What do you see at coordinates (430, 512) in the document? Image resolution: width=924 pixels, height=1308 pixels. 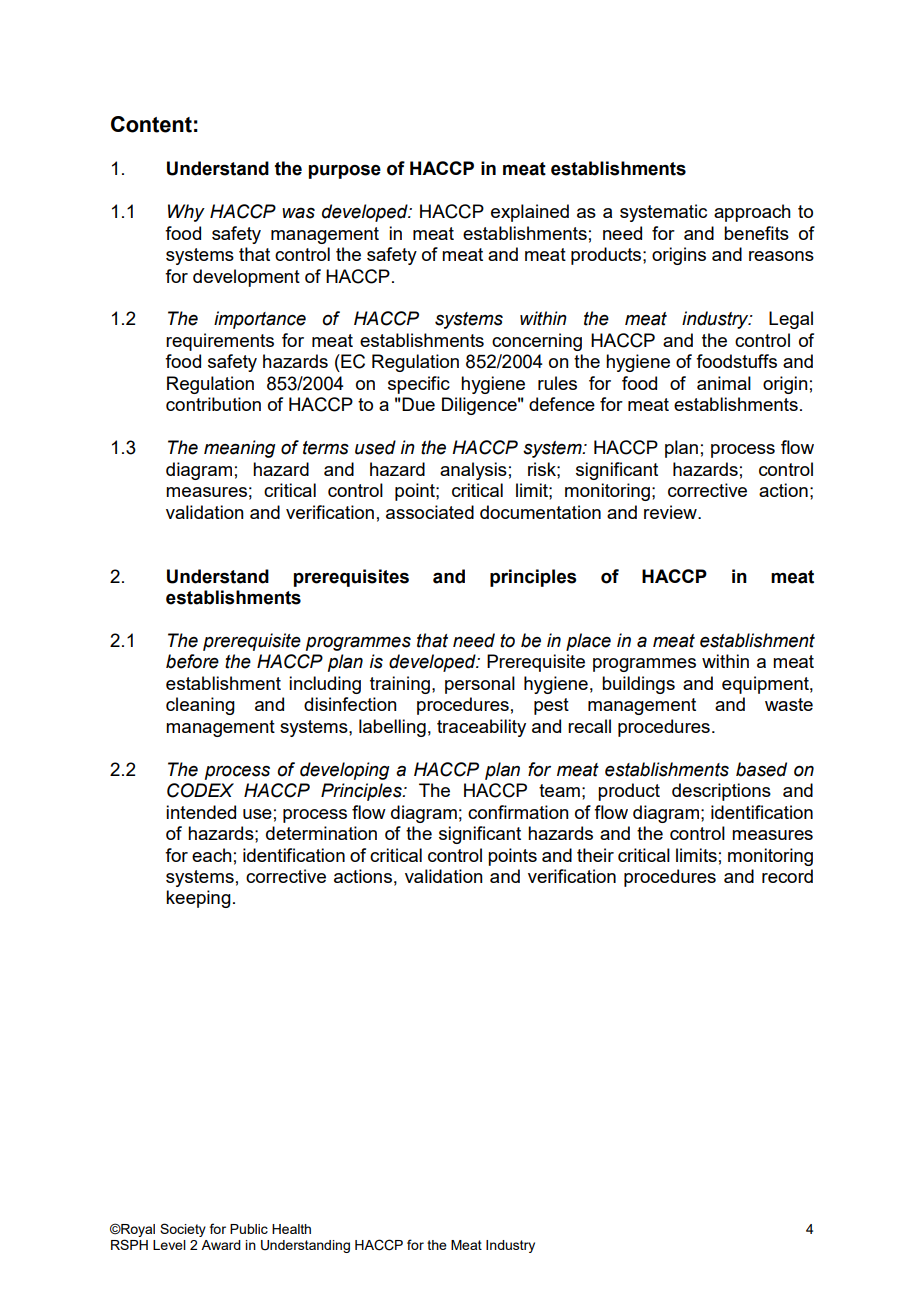 I see `associated` at bounding box center [430, 512].
